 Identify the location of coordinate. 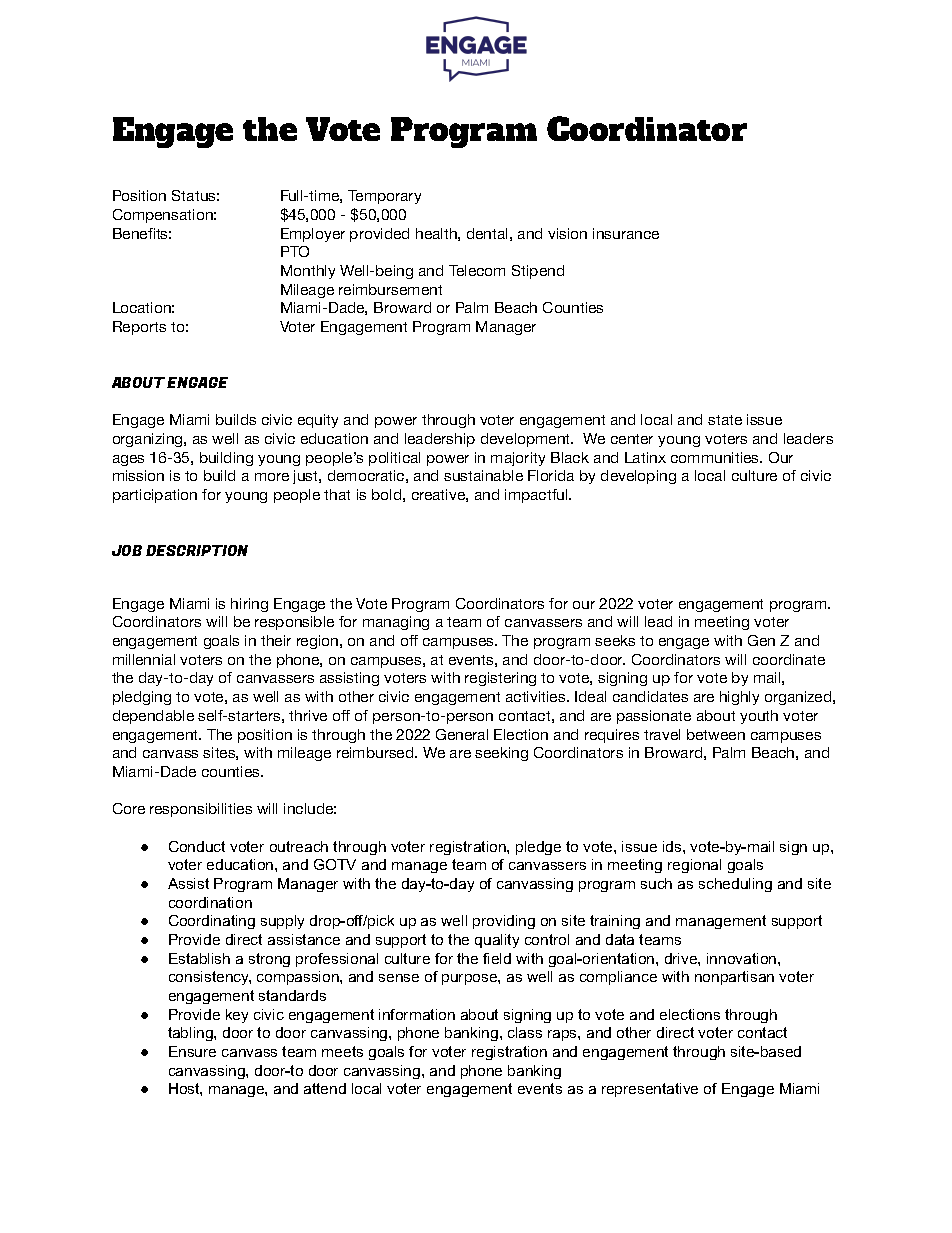
(789, 659).
